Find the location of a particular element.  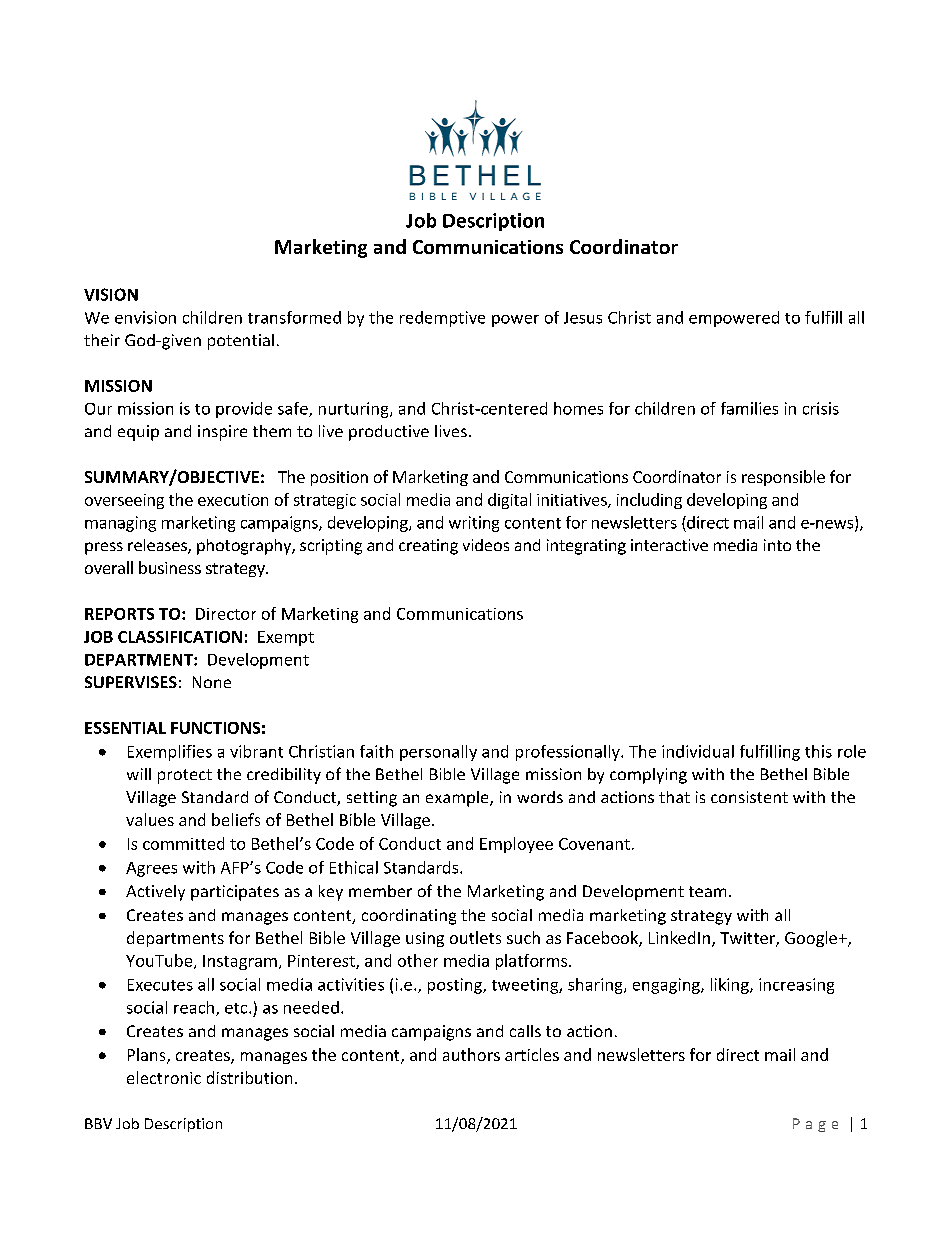

authors is located at coordinates (471, 1054).
